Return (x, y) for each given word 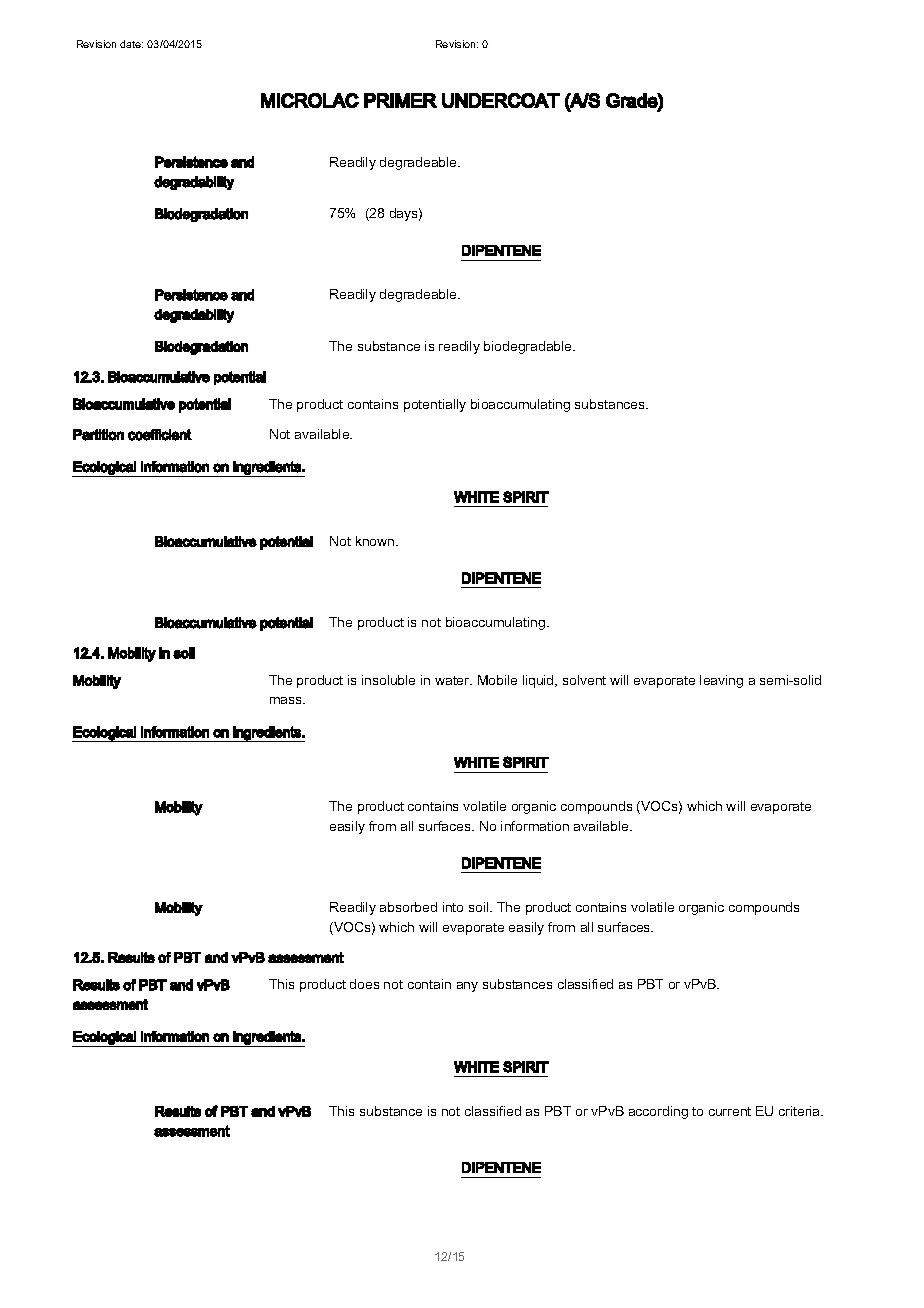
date (131, 44)
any (467, 987)
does (364, 984)
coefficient (160, 435)
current (730, 1111)
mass (287, 700)
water (453, 680)
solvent (584, 680)
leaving (721, 681)
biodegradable (529, 347)
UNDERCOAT (501, 100)
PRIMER (400, 100)
